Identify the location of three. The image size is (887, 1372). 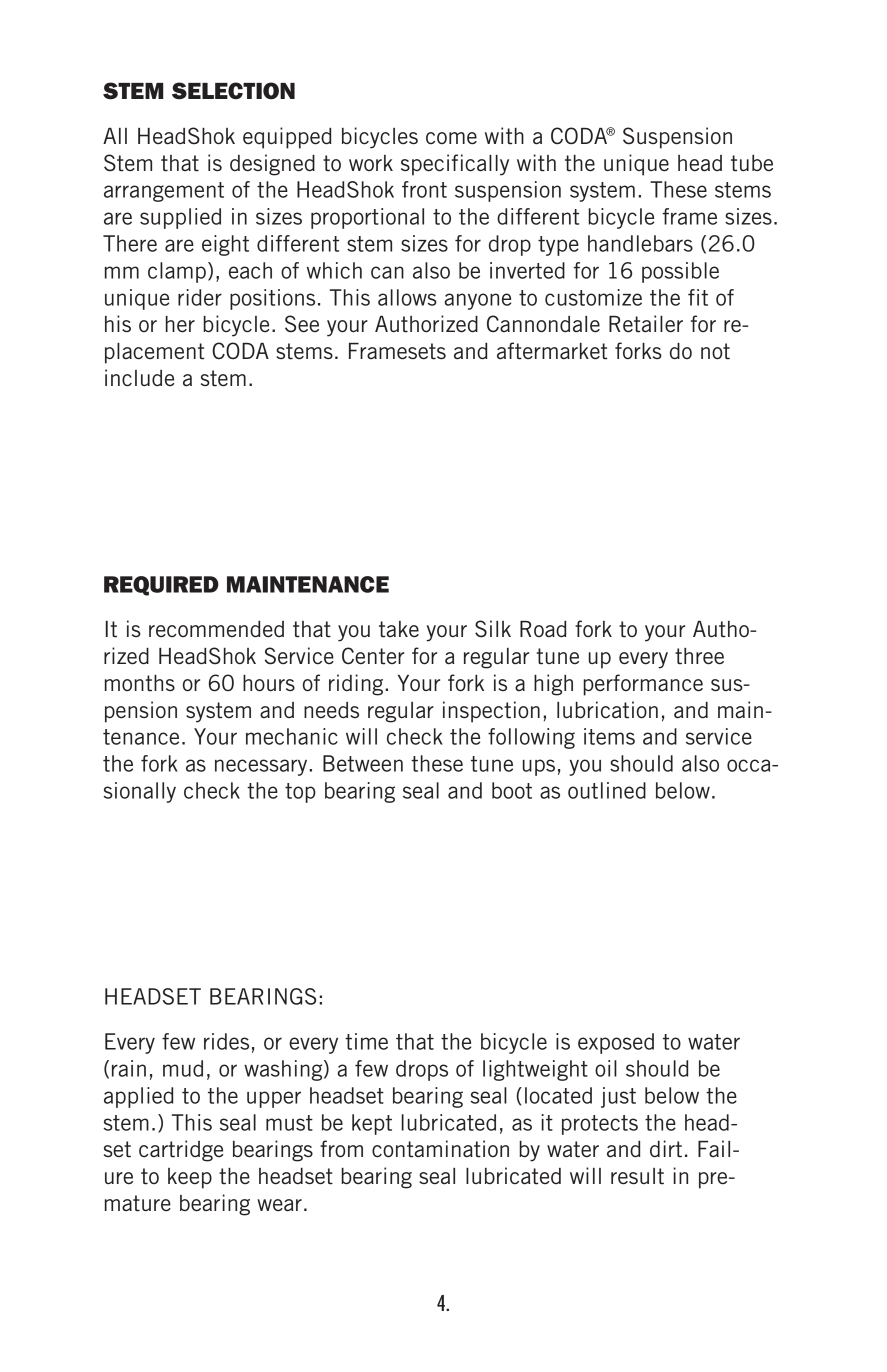
(699, 656).
